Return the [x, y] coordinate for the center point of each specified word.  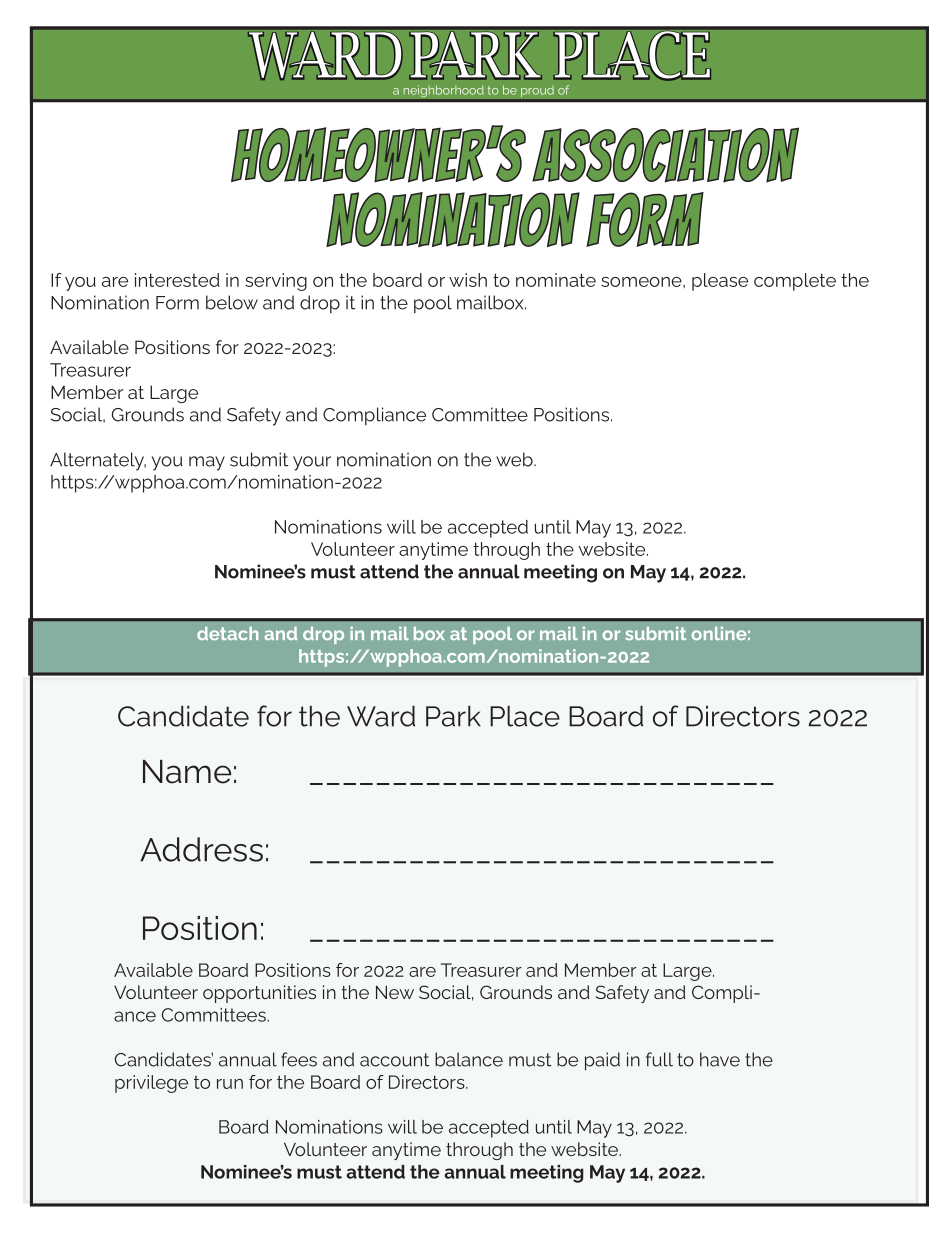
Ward [381, 716]
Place [525, 716]
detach [227, 633]
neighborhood [443, 91]
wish [468, 280]
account [394, 1060]
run [230, 1084]
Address [201, 849]
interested [177, 280]
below [232, 302]
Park [453, 716]
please [720, 282]
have [720, 1059]
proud [537, 91]
